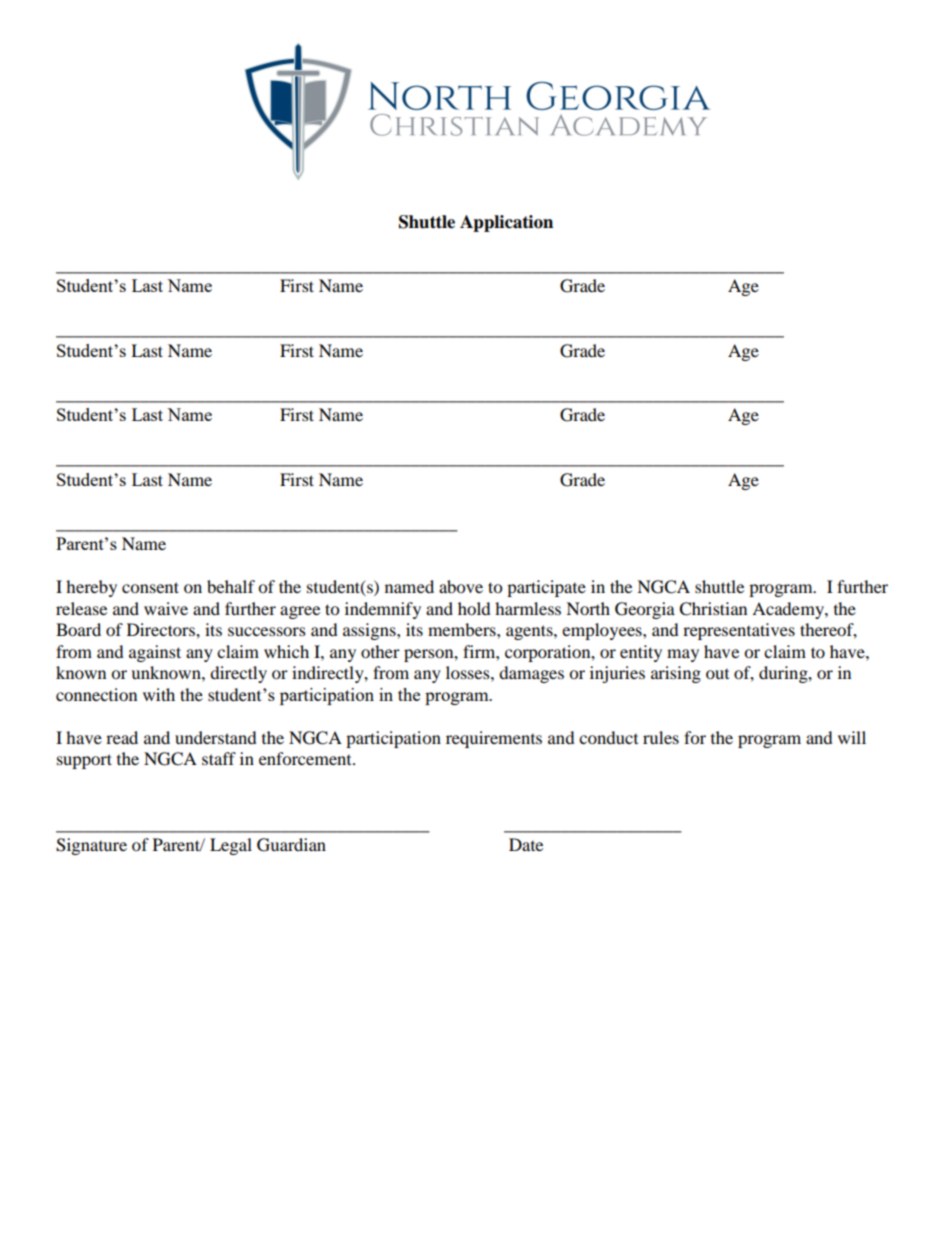  What do you see at coordinates (231, 846) in the document?
I see `Legal` at bounding box center [231, 846].
